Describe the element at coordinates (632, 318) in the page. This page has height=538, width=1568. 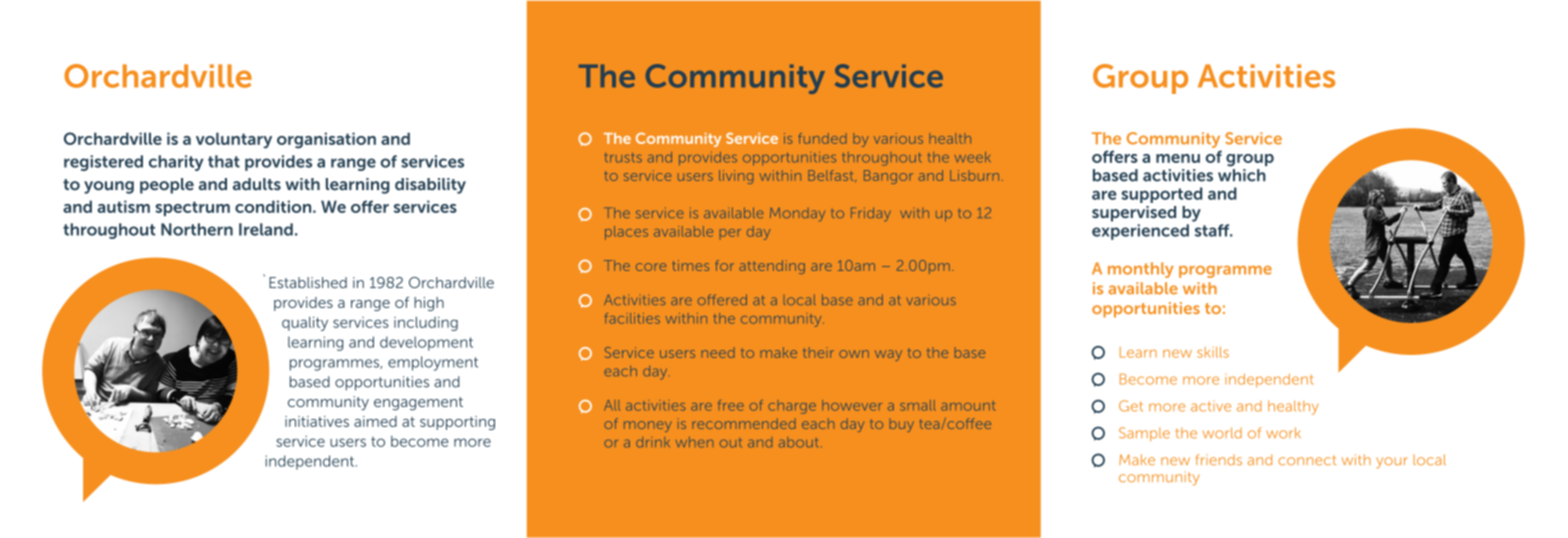
I see `facilities` at that location.
